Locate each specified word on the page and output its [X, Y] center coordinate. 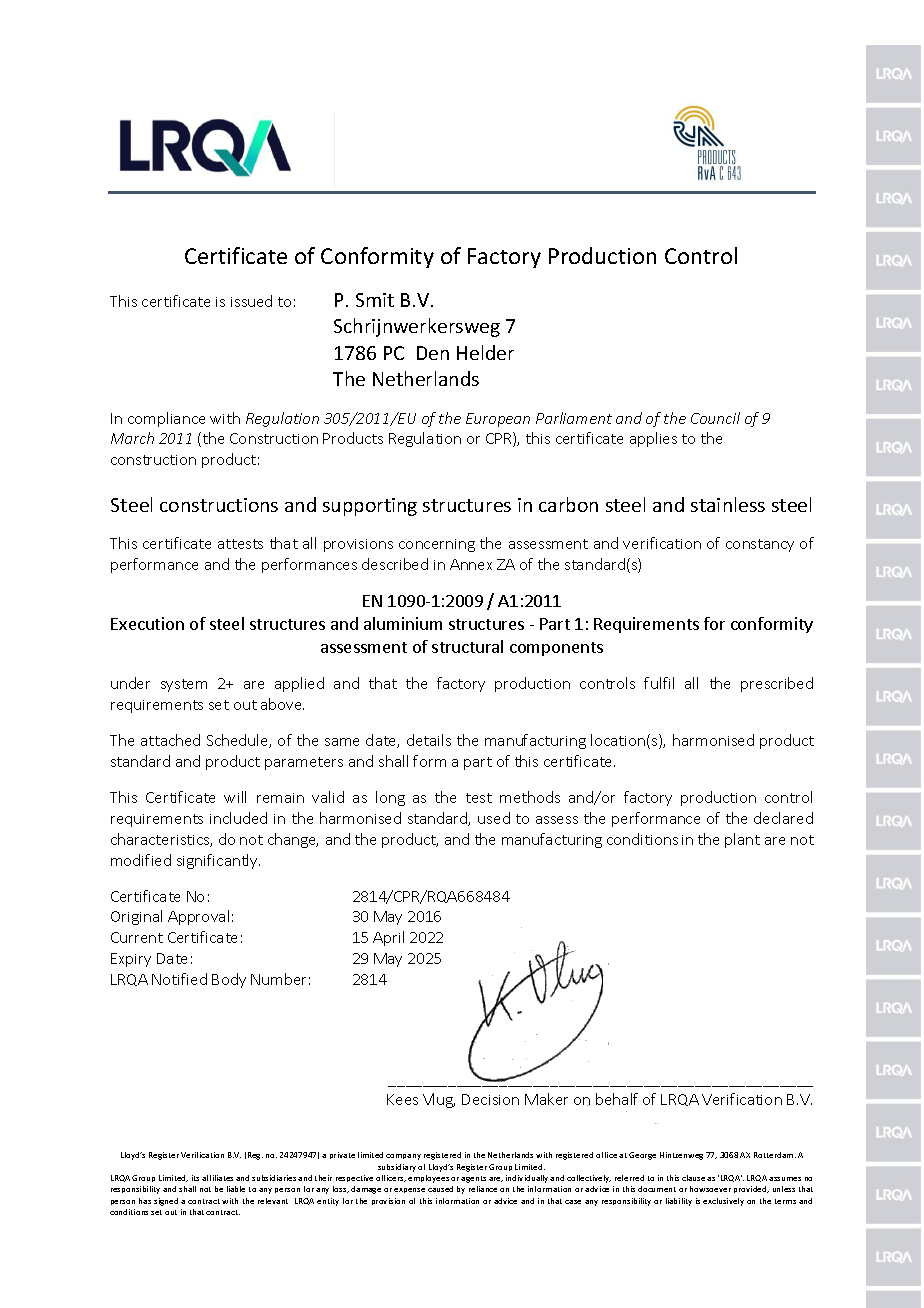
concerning [437, 545]
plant [742, 840]
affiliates [217, 1178]
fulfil [659, 683]
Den [433, 353]
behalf [617, 1099]
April [388, 938]
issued [251, 301]
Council [715, 418]
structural [467, 646]
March [132, 438]
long [390, 798]
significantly [218, 861]
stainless [728, 504]
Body [229, 980]
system [184, 685]
